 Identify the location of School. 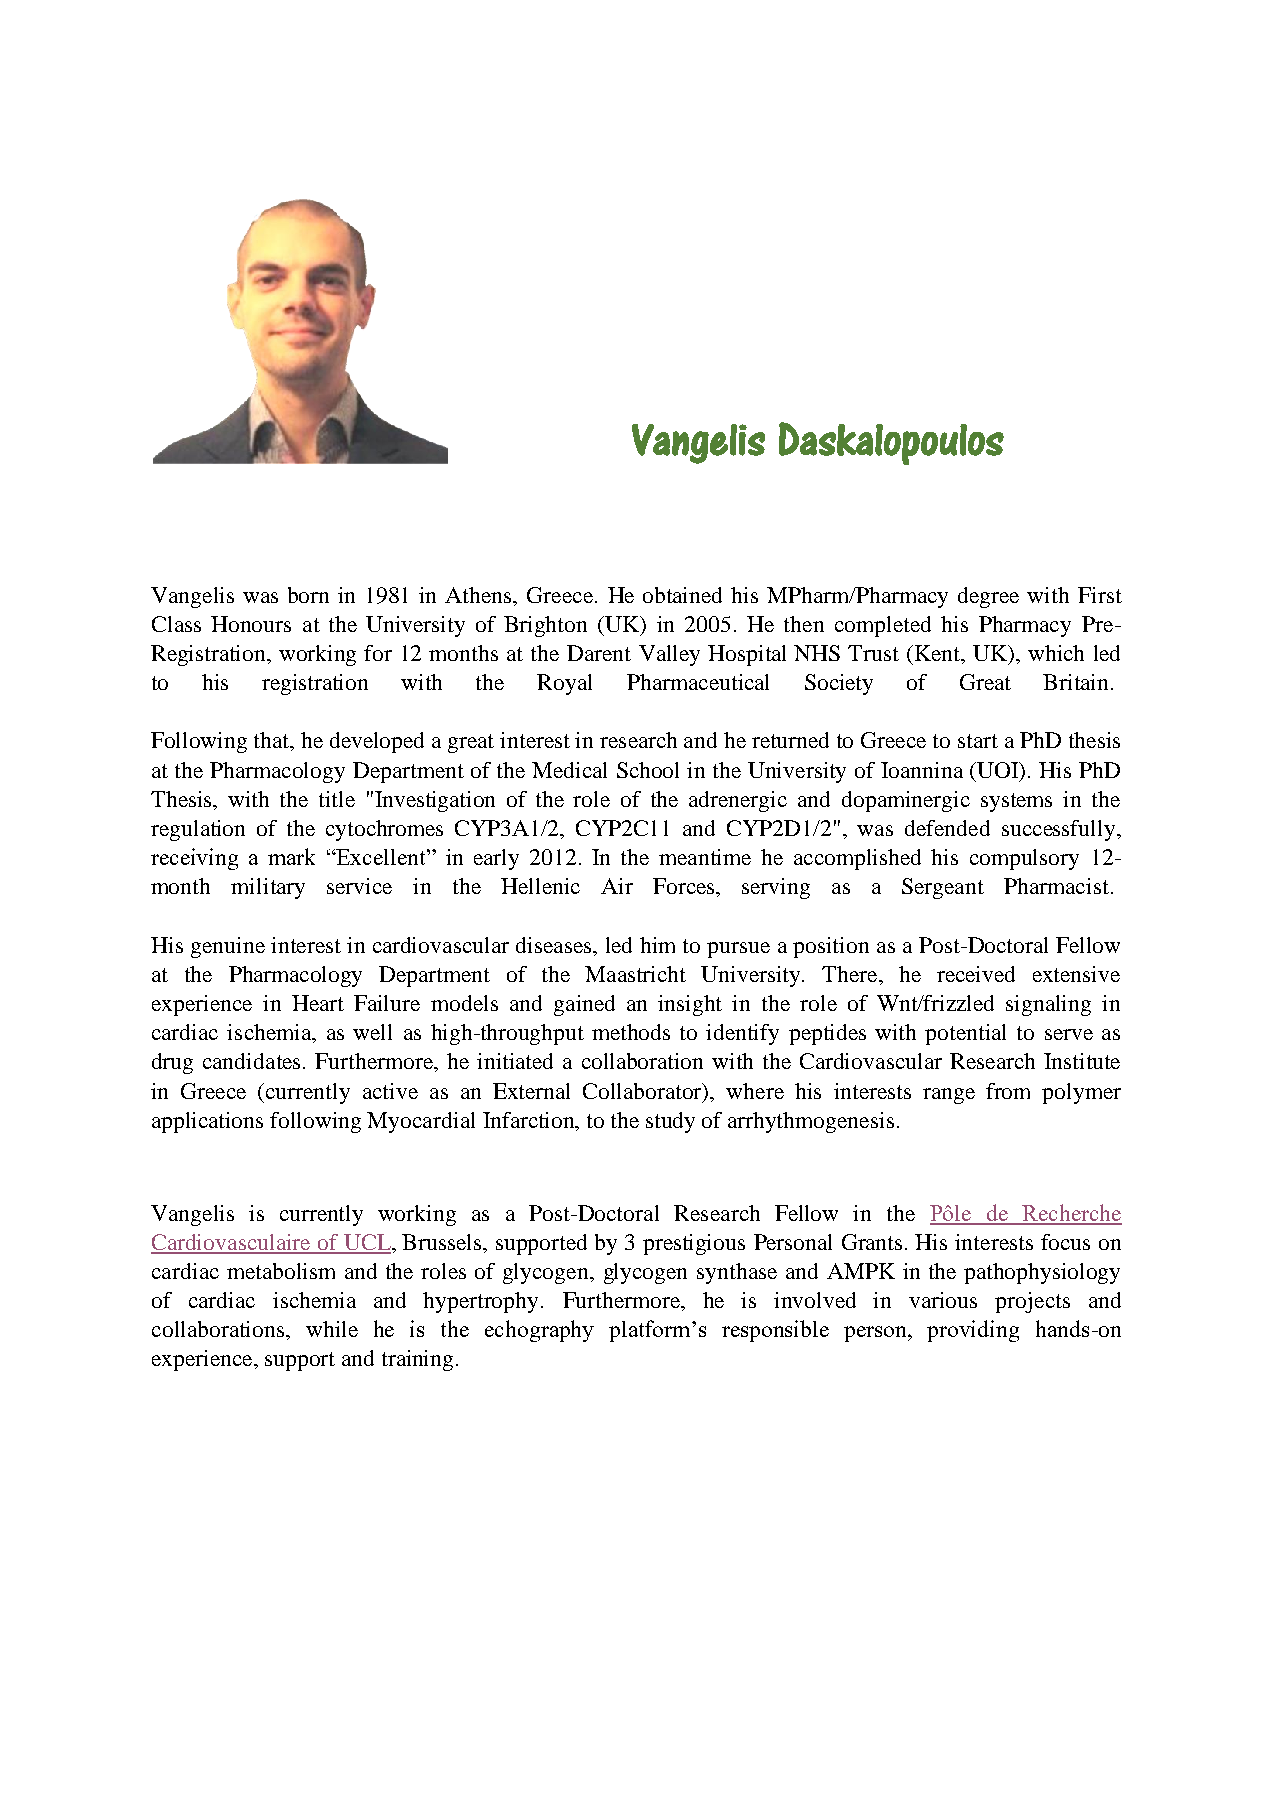
(648, 770).
